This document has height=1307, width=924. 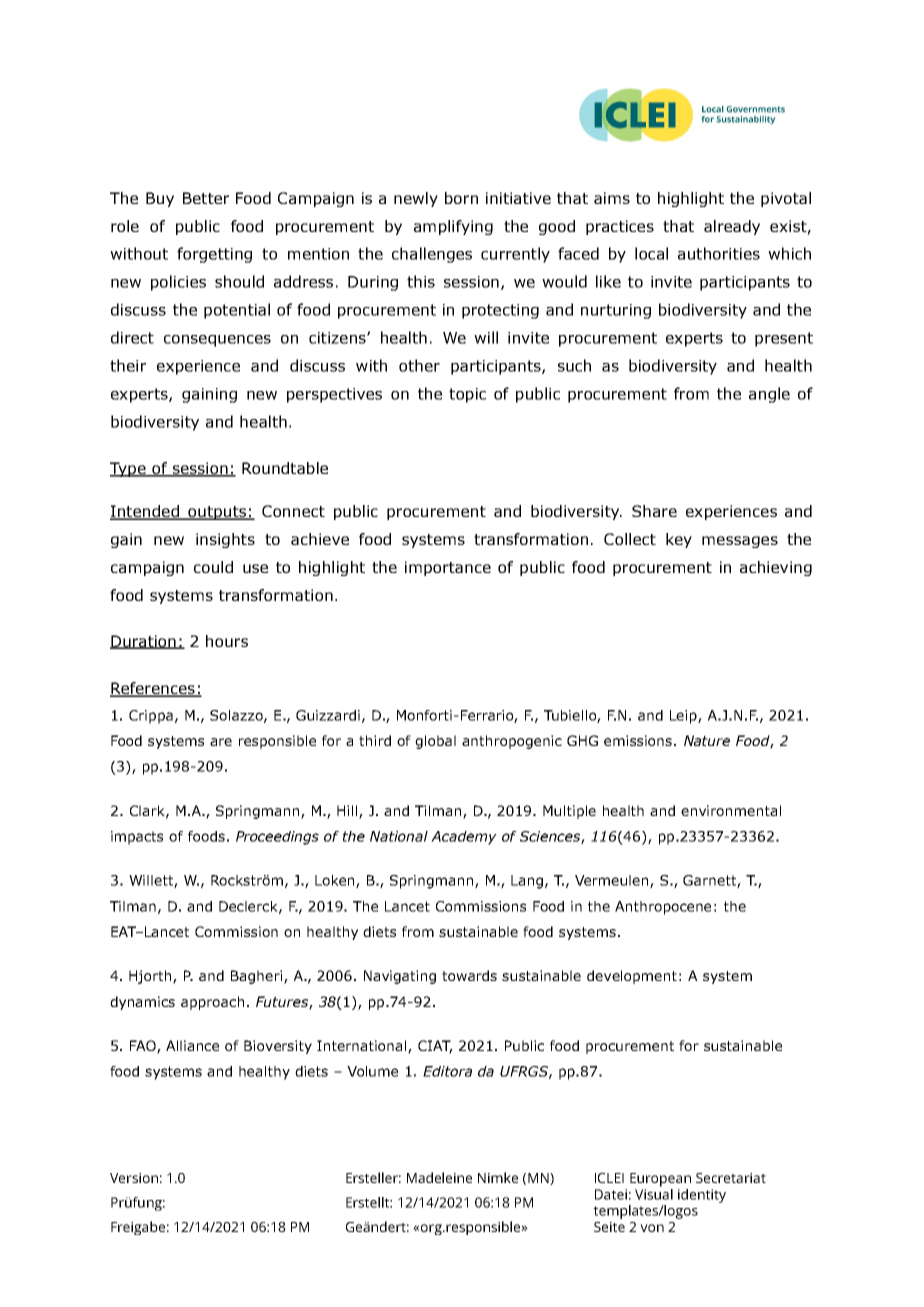 I want to click on importance, so click(x=448, y=568).
